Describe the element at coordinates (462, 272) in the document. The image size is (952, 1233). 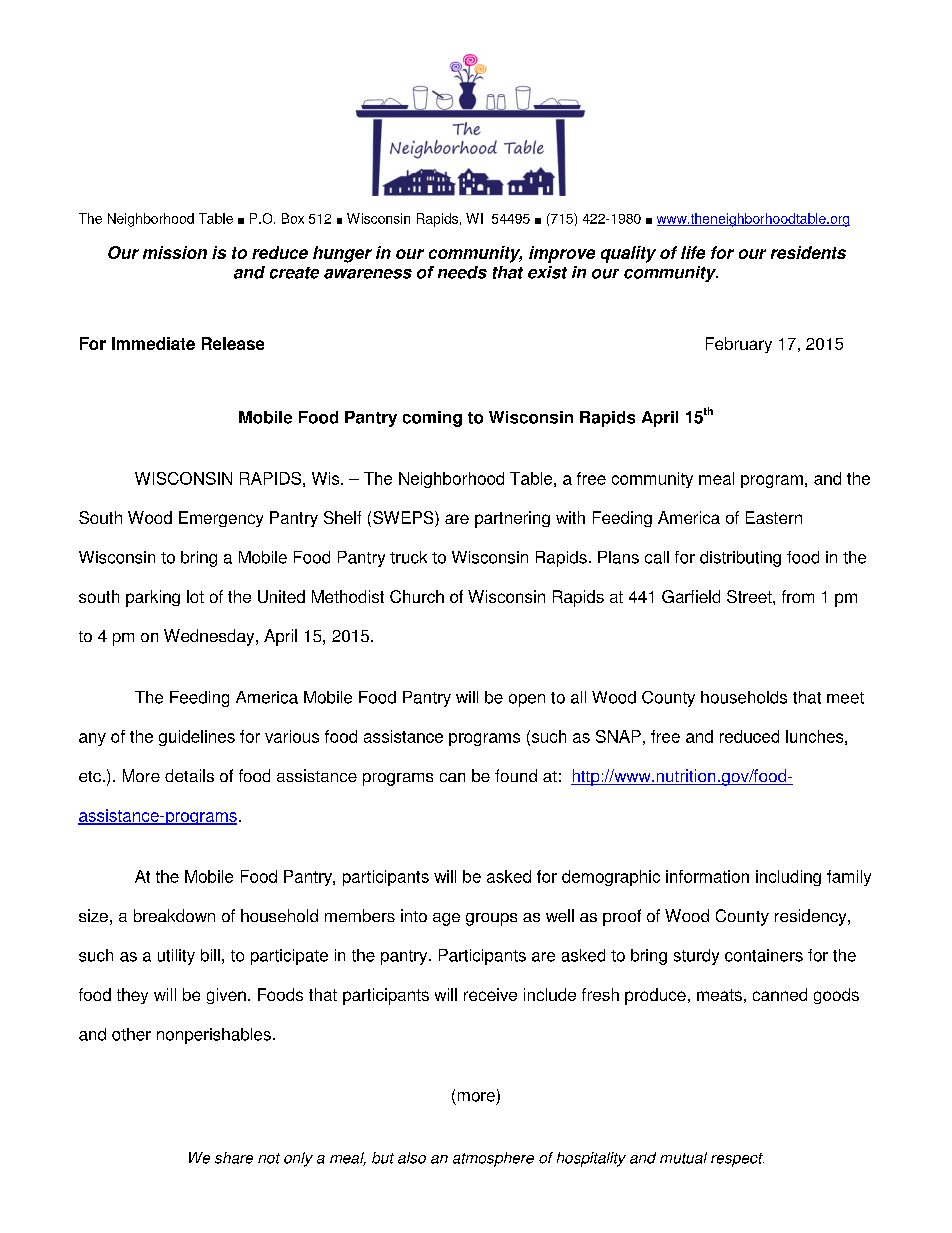
I see `needs` at that location.
